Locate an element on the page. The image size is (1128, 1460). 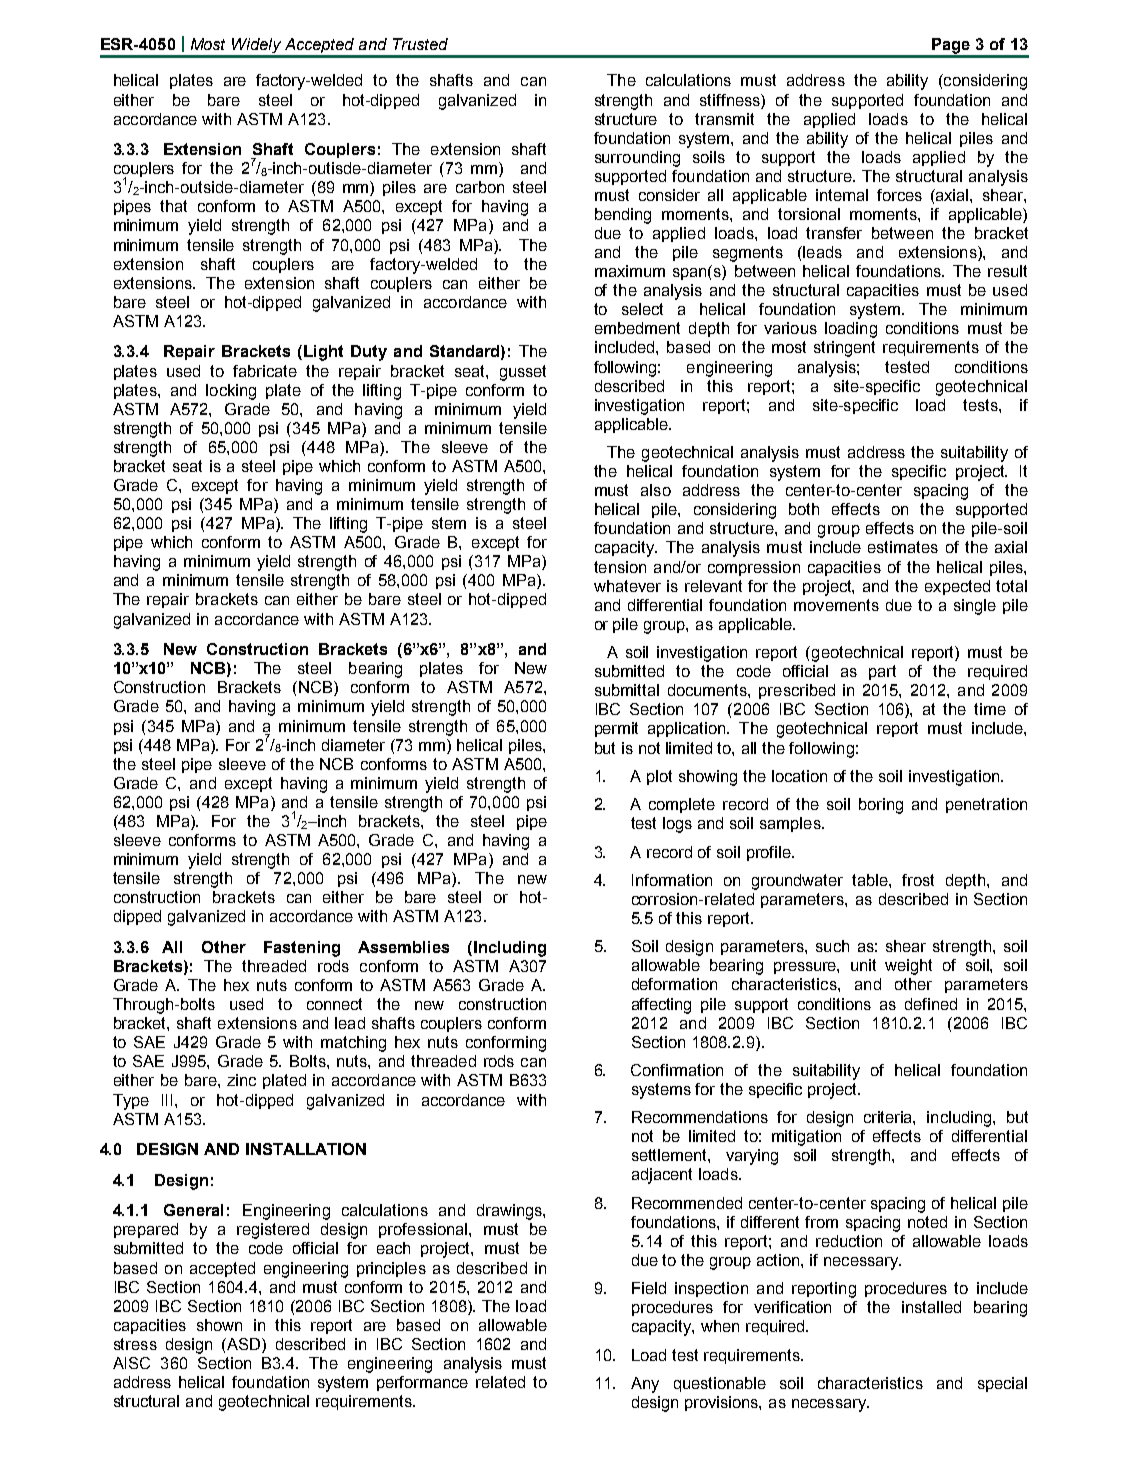
estimates is located at coordinates (903, 547).
